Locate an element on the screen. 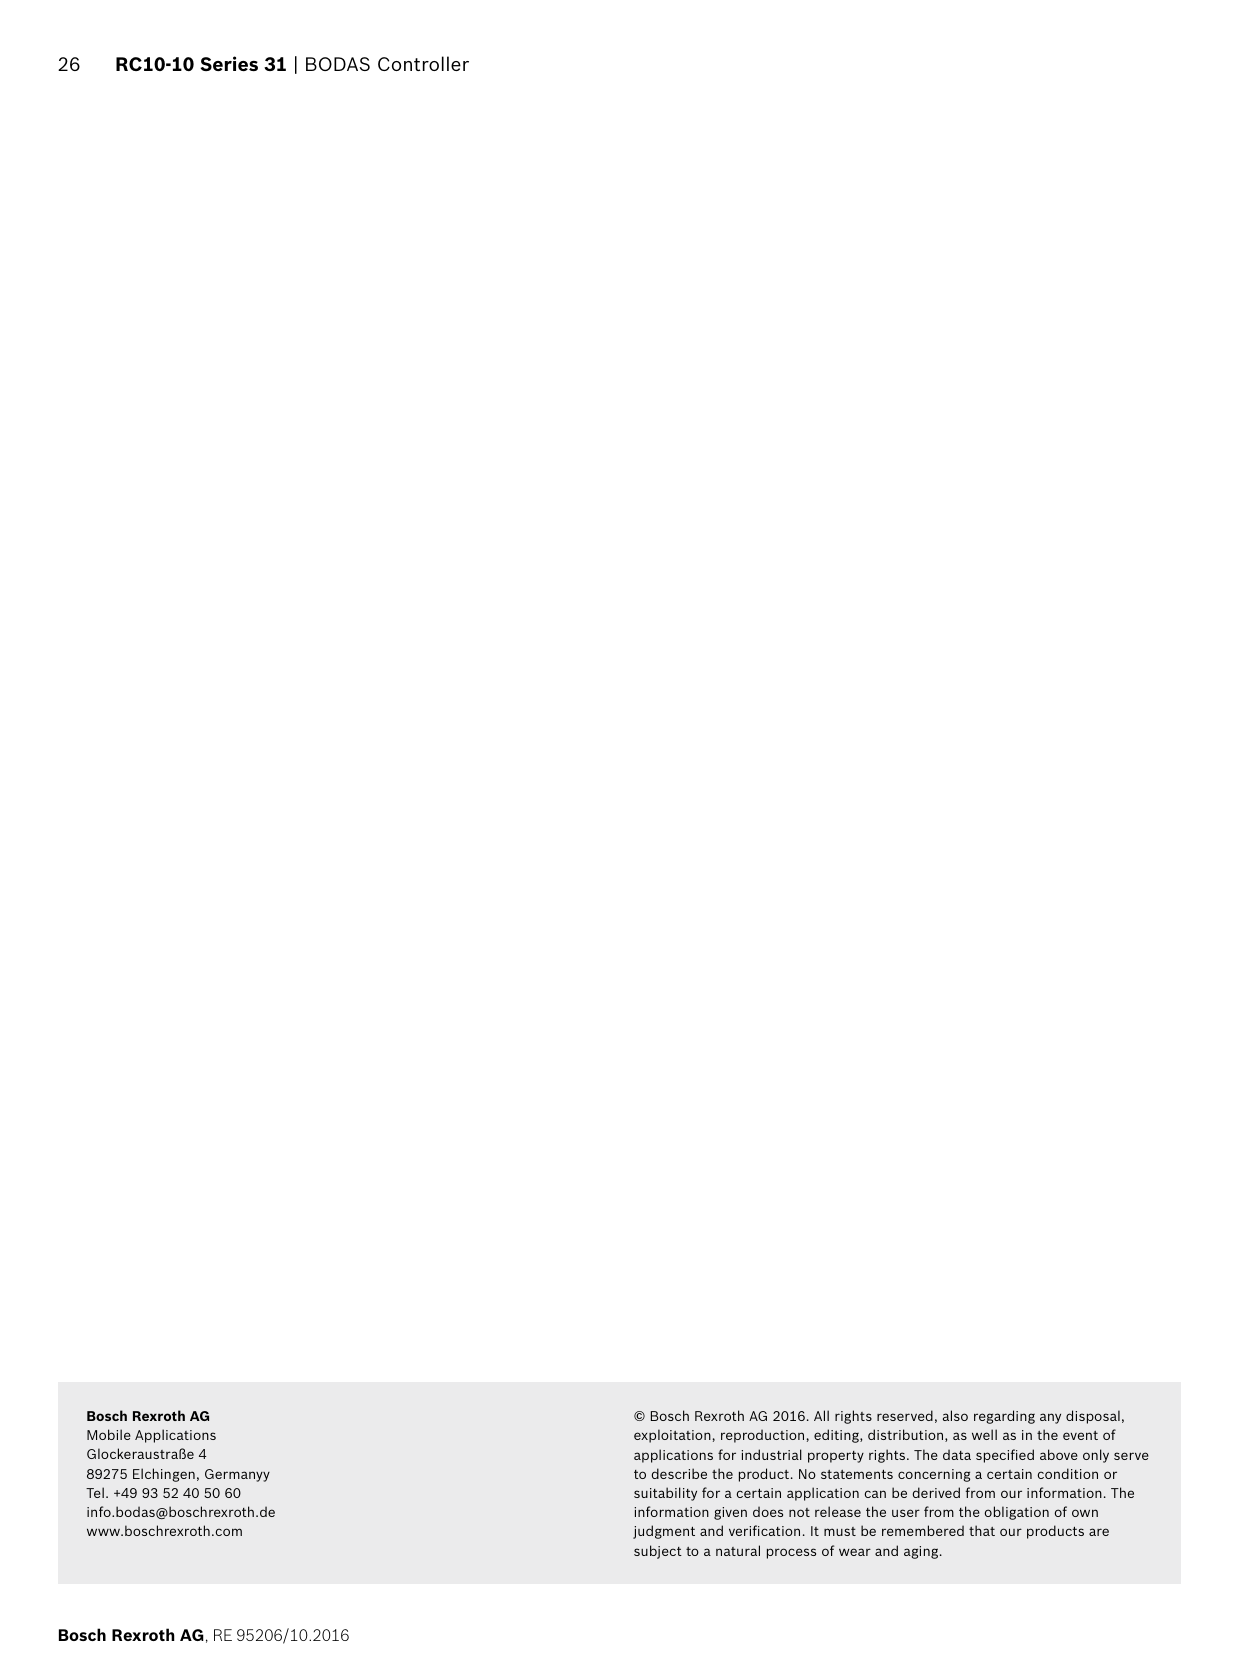  exploitation is located at coordinates (672, 1436).
